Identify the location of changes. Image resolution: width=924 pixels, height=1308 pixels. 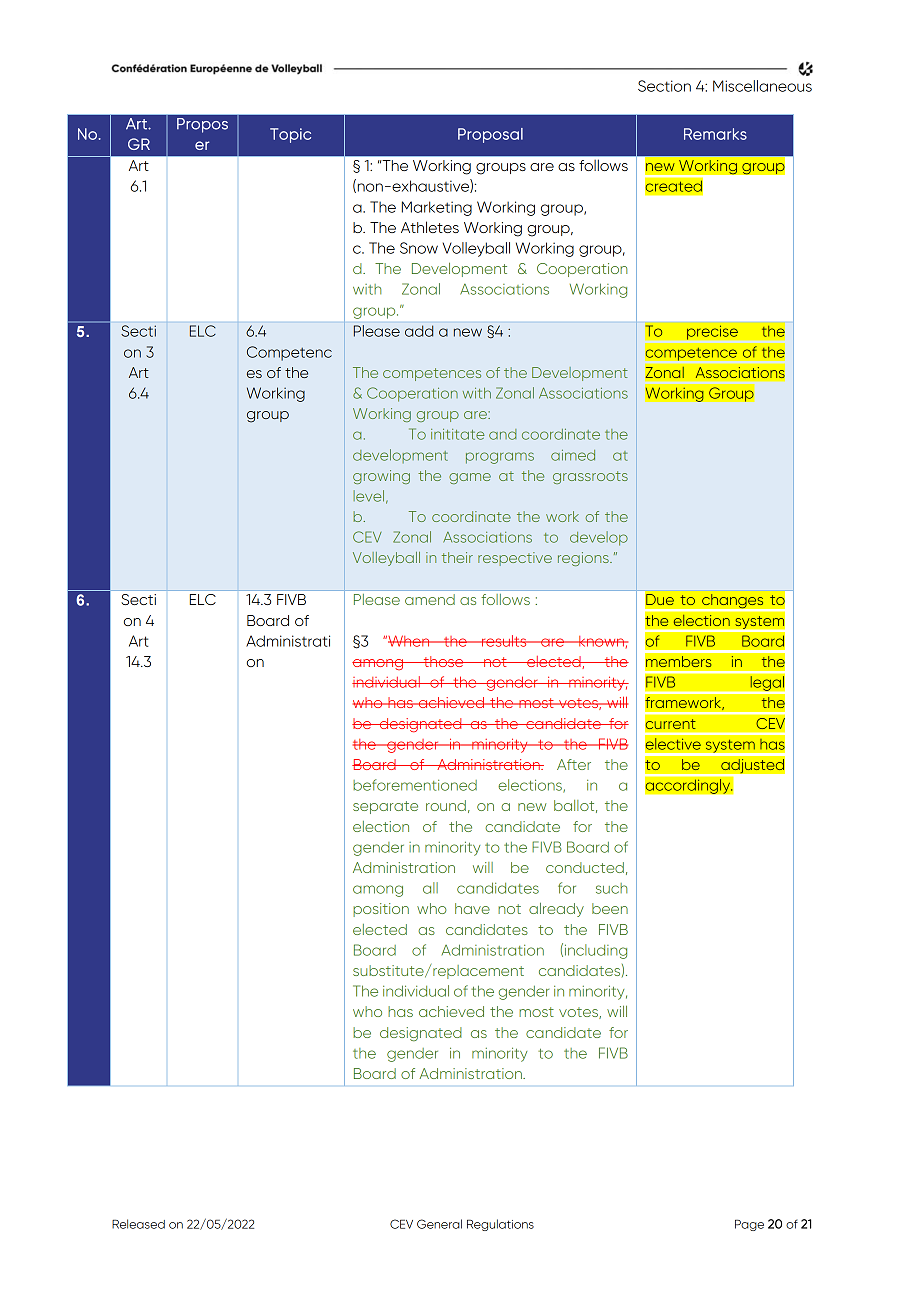
(733, 602).
